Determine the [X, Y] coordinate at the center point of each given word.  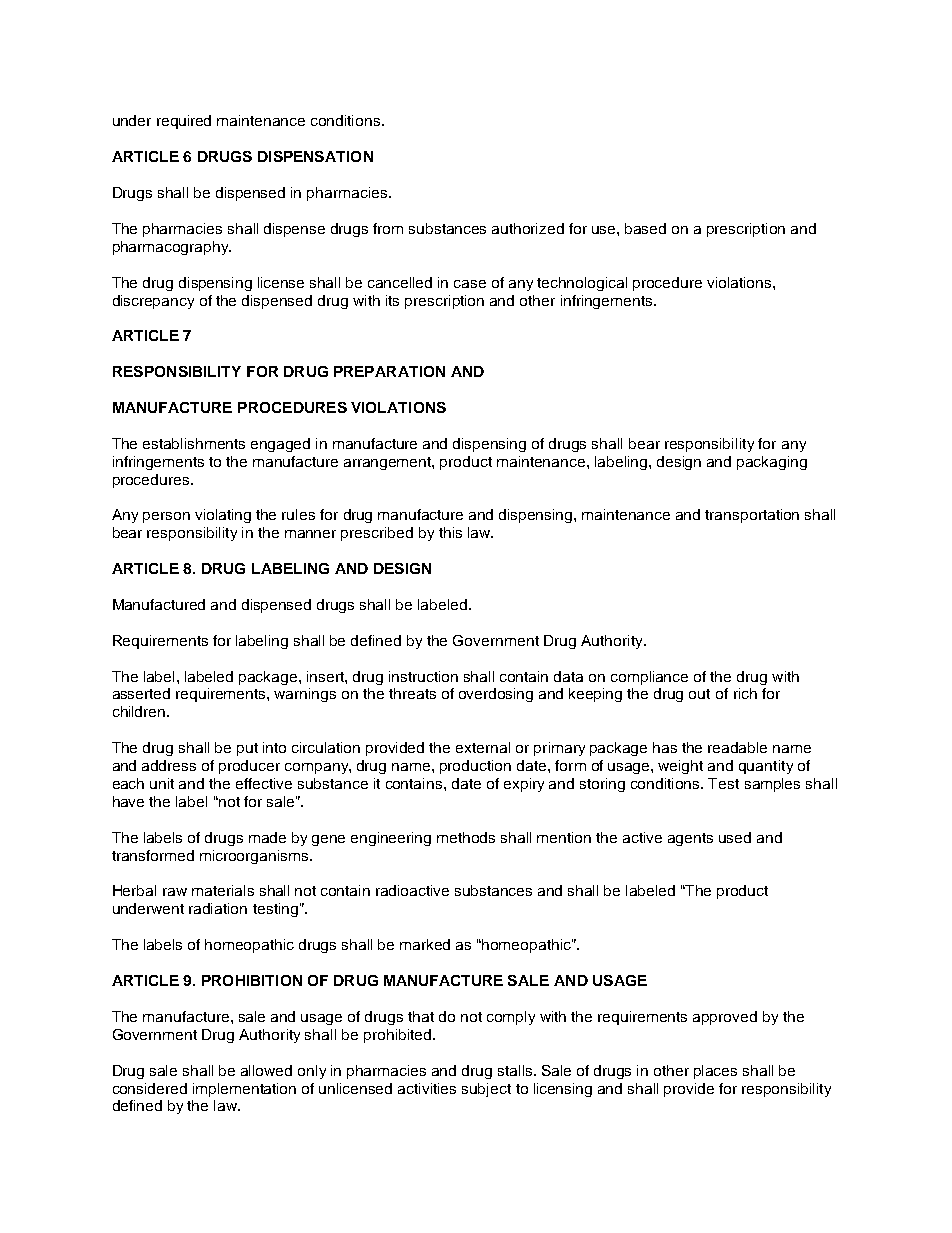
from [388, 228]
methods [466, 837]
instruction [423, 676]
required [184, 122]
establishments [194, 443]
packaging [772, 463]
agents [690, 839]
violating [223, 516]
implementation [244, 1090]
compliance [649, 678]
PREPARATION [389, 371]
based [645, 228]
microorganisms [255, 857]
